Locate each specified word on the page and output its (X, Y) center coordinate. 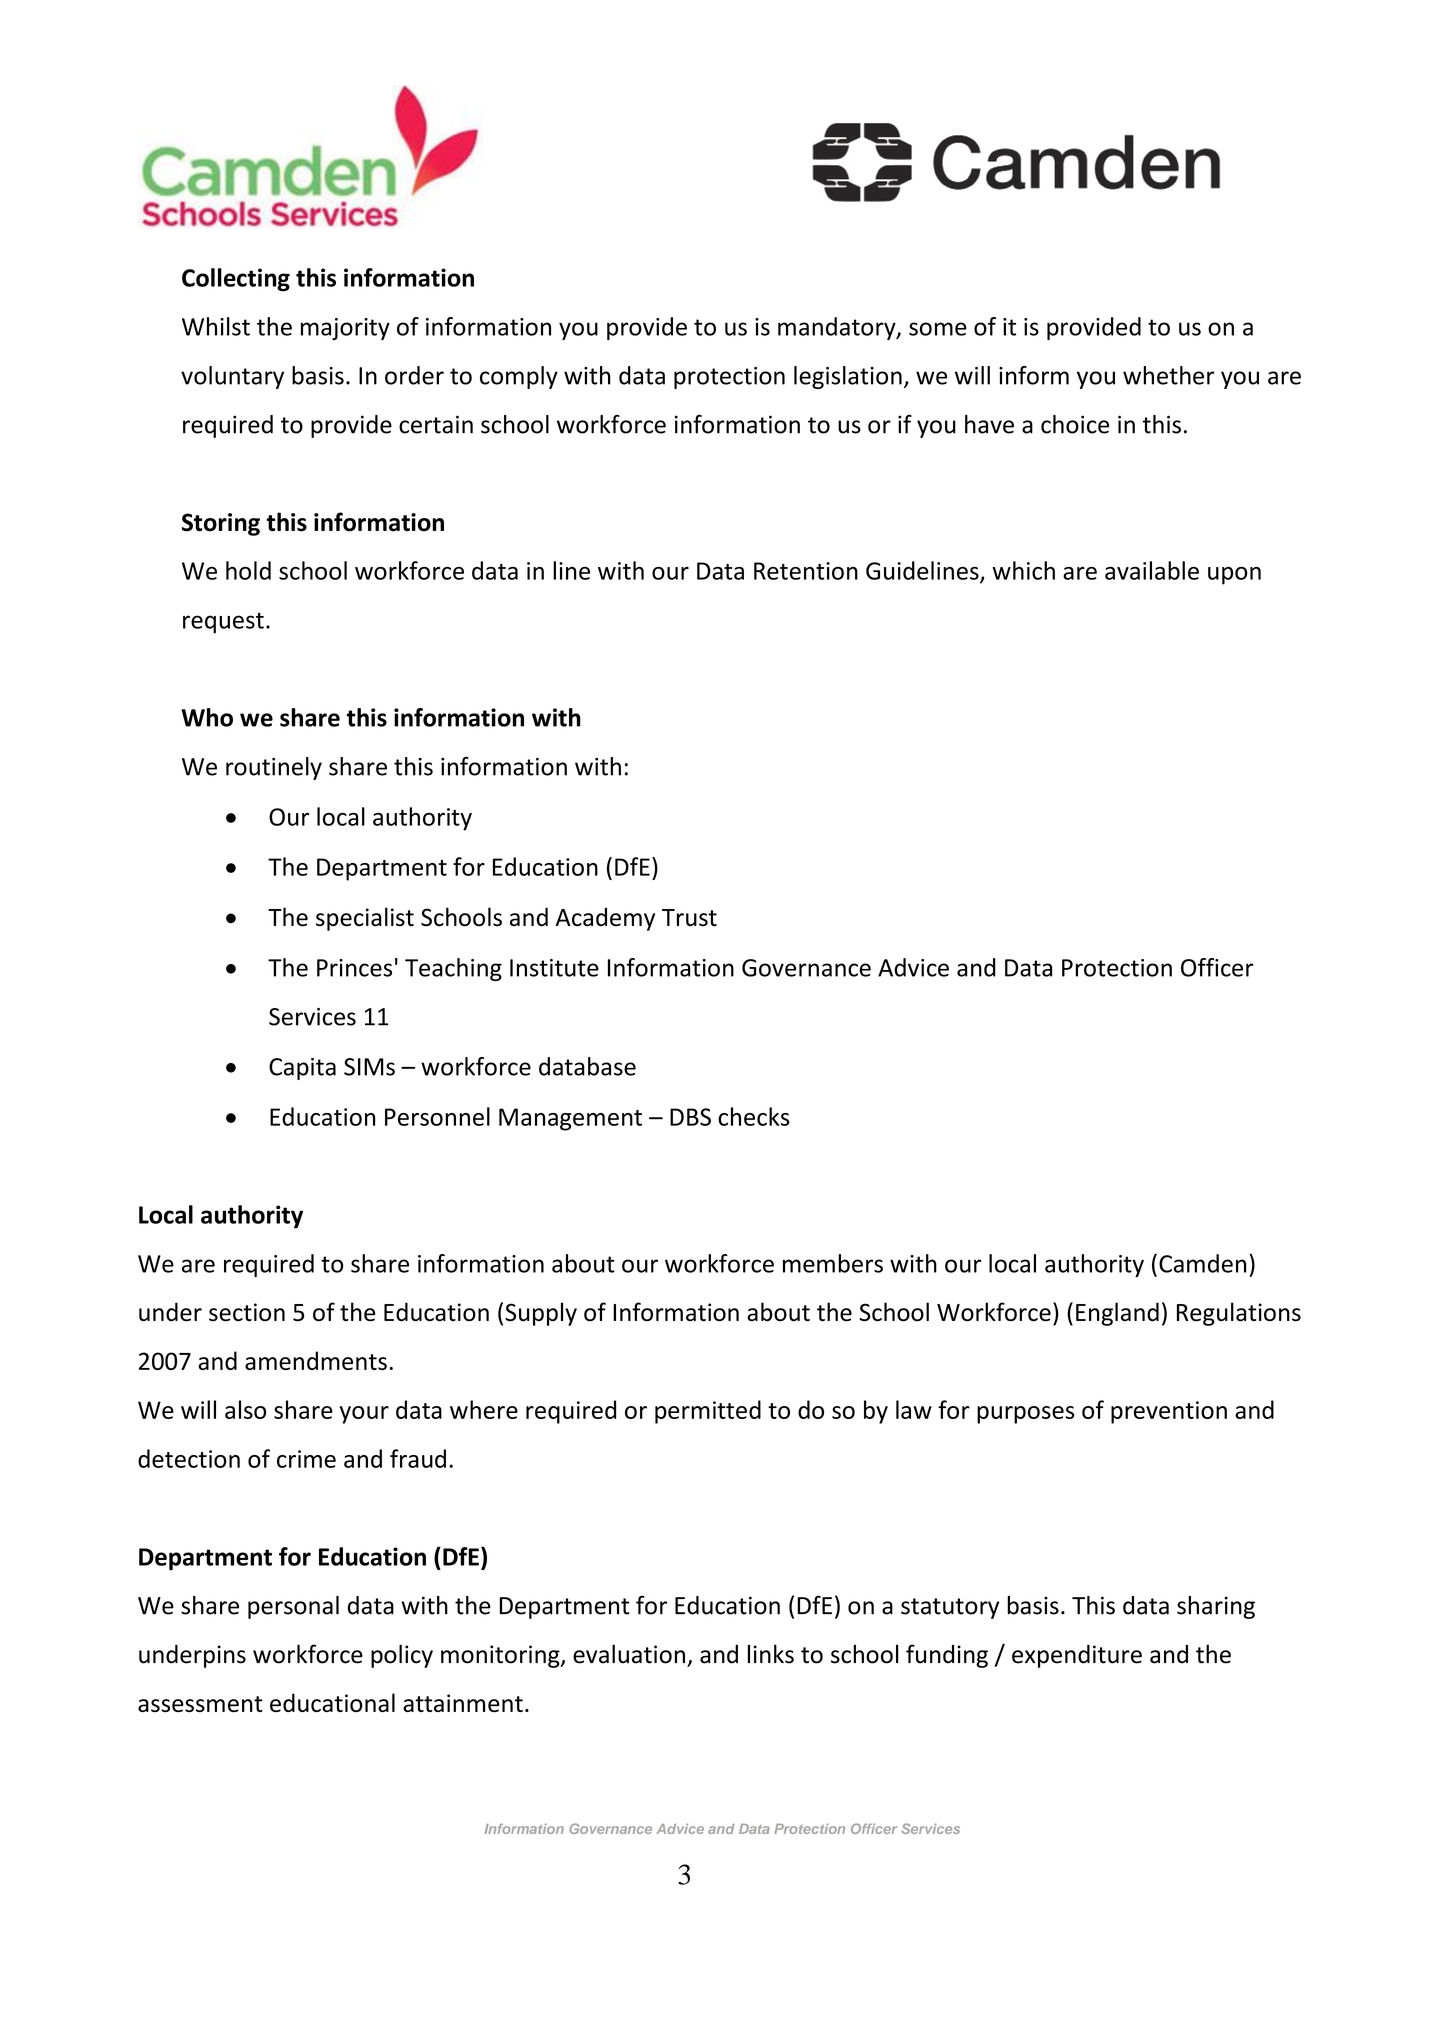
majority (345, 329)
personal (293, 1607)
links (771, 1654)
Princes (354, 968)
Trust (689, 918)
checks (754, 1116)
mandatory (838, 328)
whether (1168, 375)
